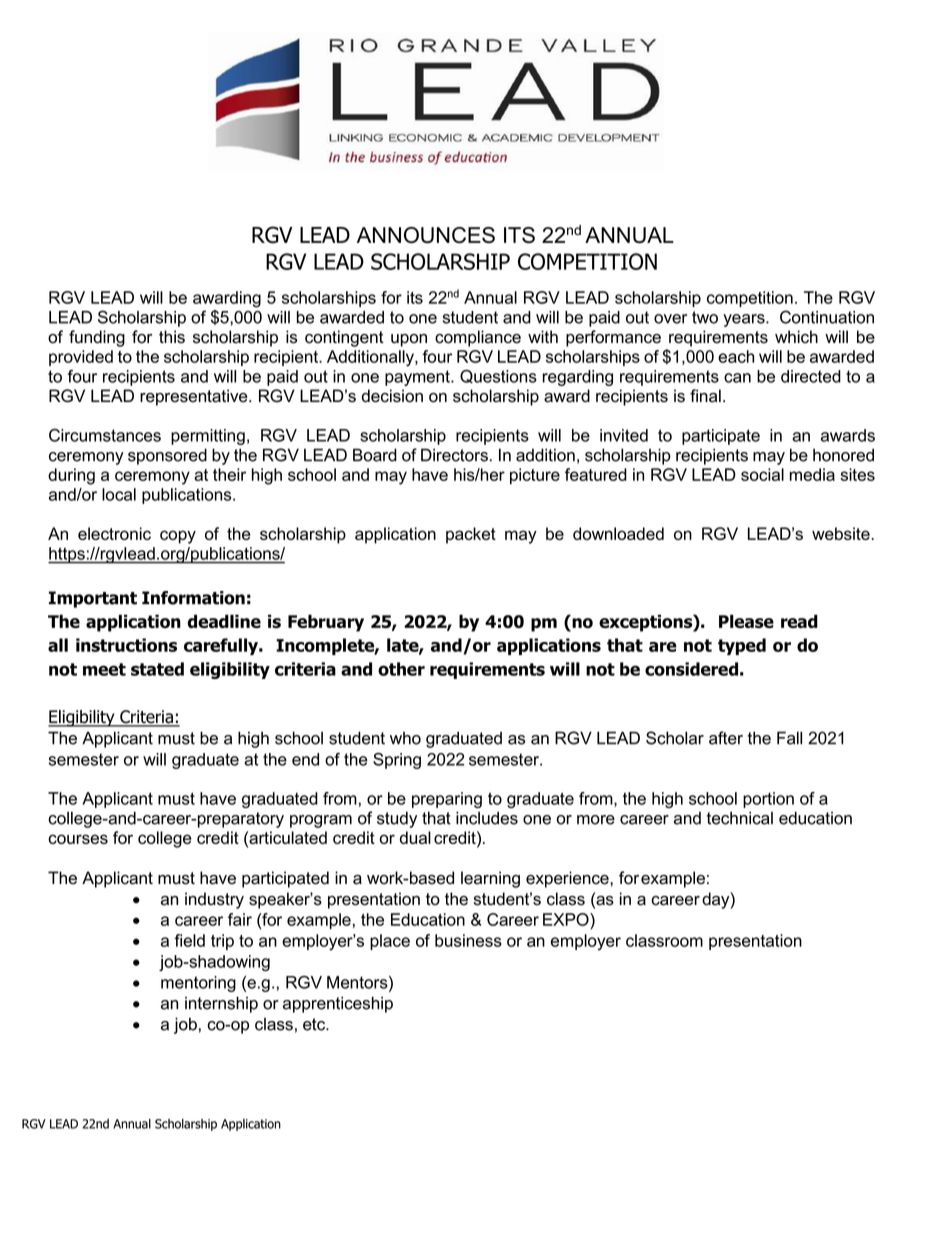  Describe the element at coordinates (471, 535) in the image. I see `packet` at that location.
